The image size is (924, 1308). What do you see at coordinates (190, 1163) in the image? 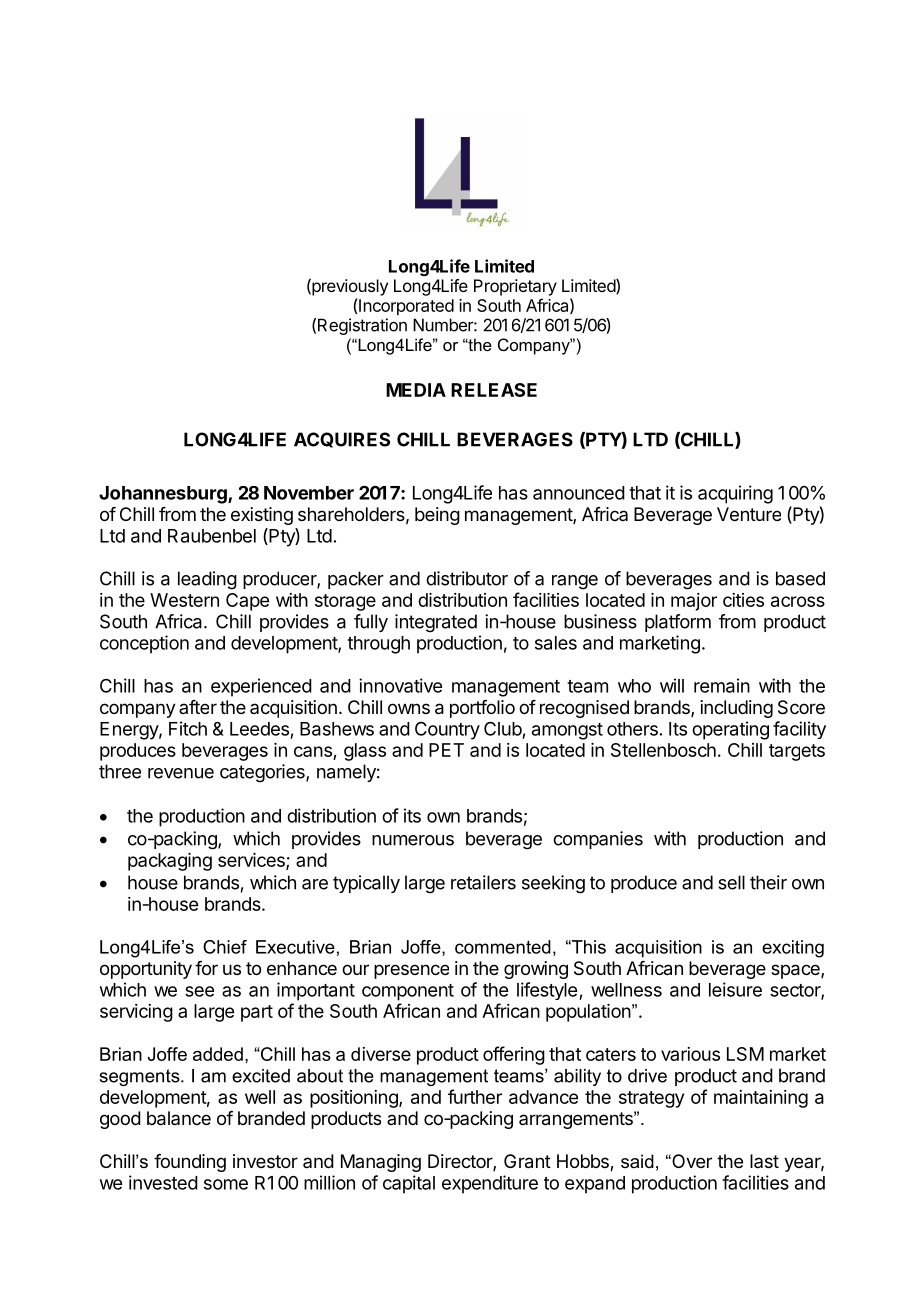
I see `founding` at bounding box center [190, 1163].
